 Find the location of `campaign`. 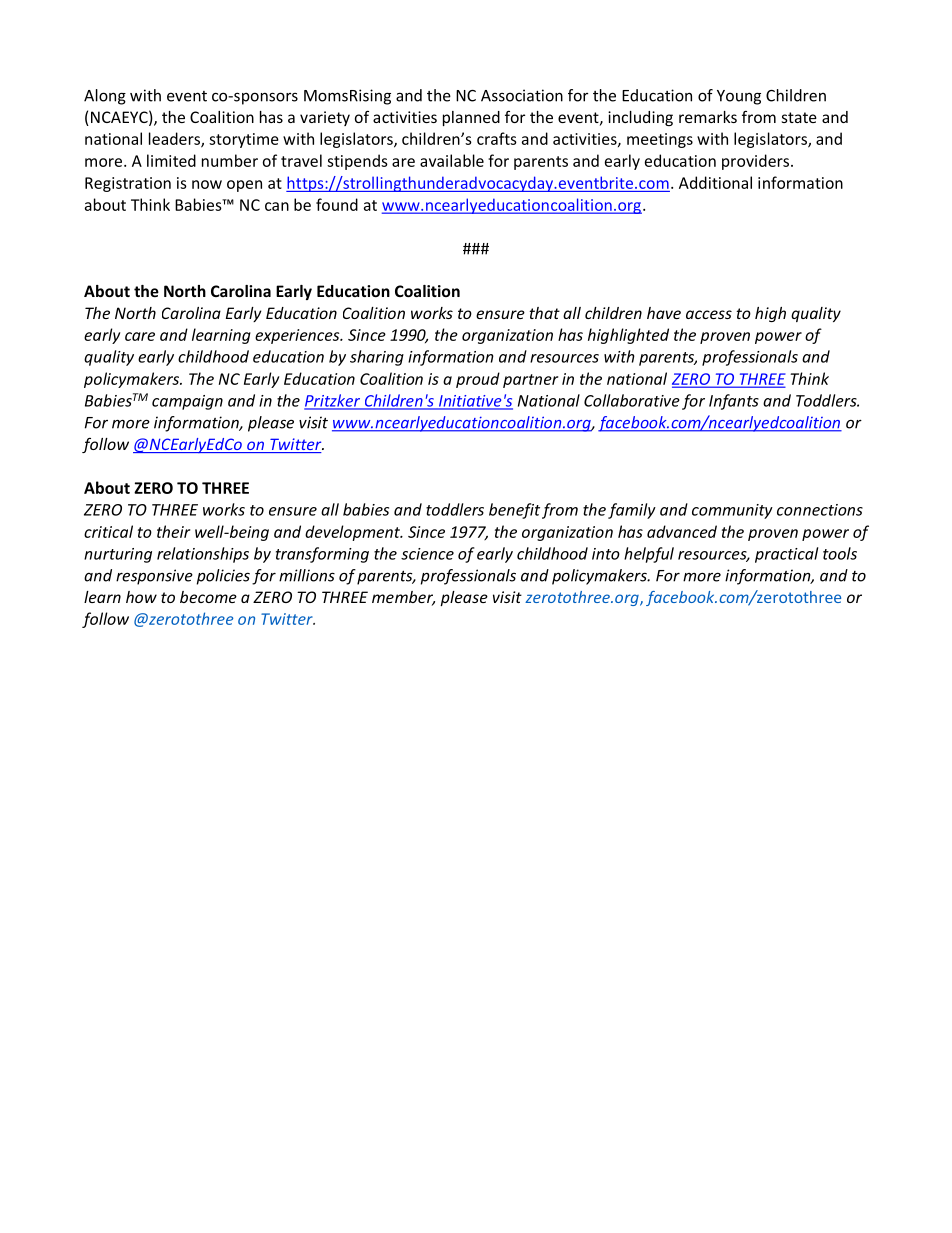

campaign is located at coordinates (187, 402).
